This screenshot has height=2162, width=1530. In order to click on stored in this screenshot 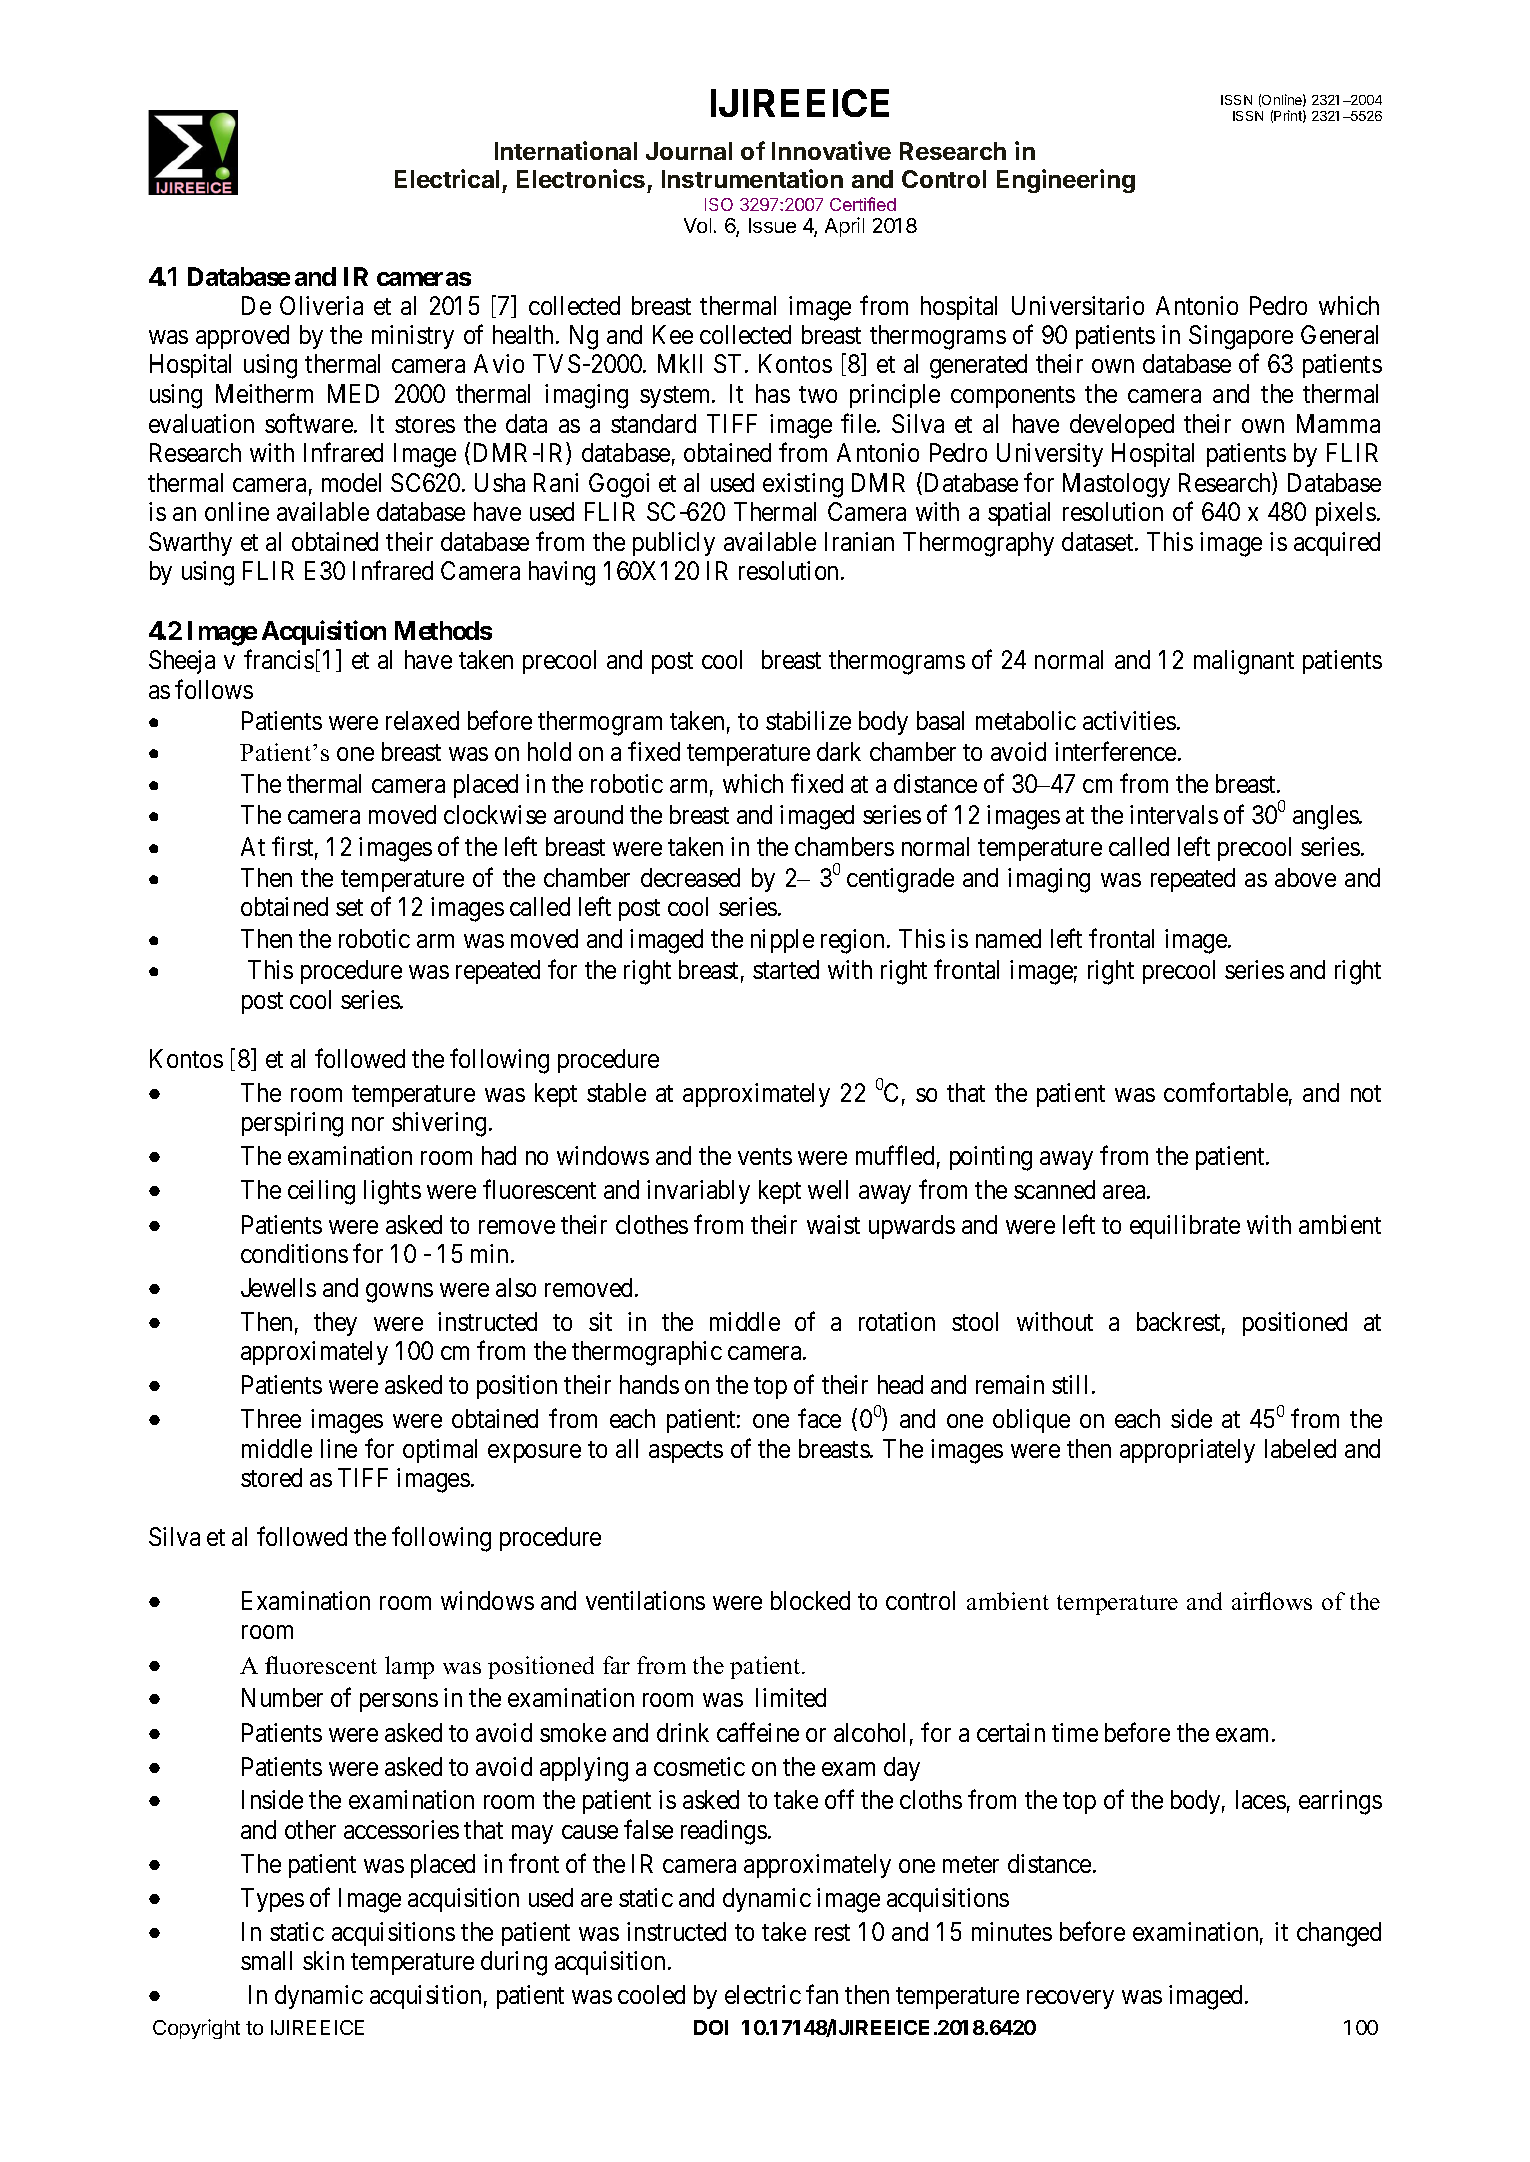, I will do `click(271, 1477)`.
